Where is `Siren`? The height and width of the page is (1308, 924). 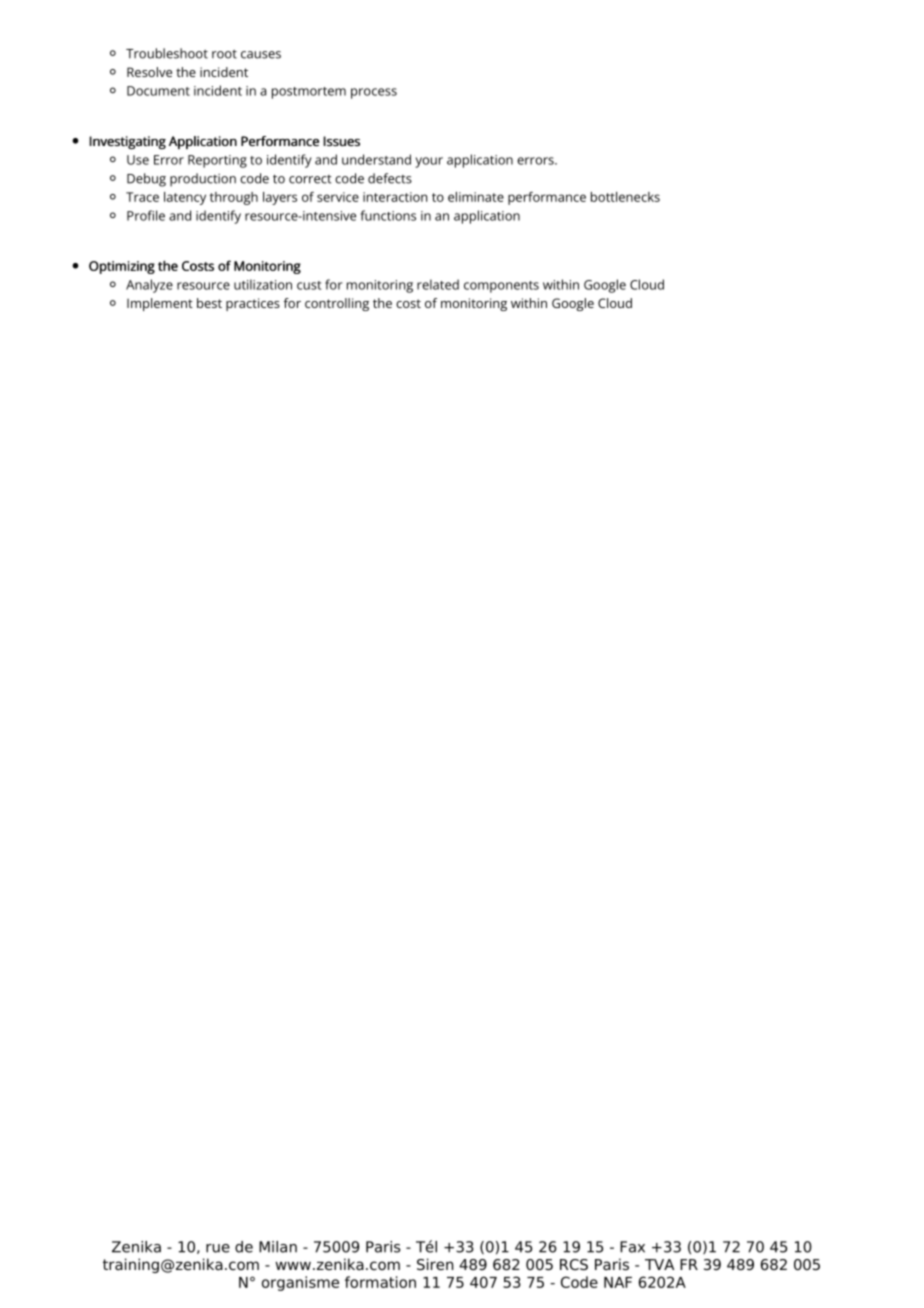 Siren is located at coordinates (435, 1264).
